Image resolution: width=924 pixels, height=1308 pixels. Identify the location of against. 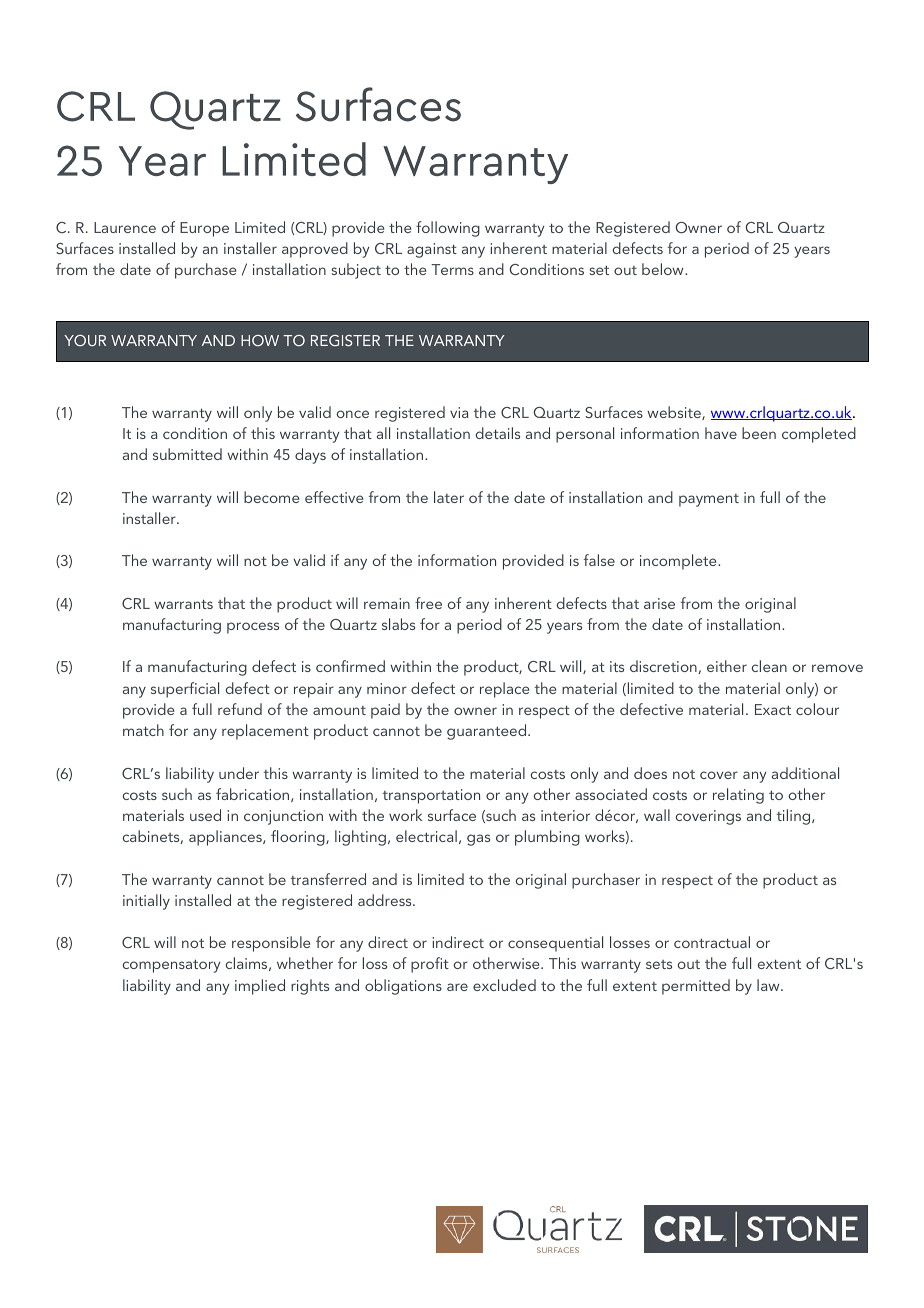
(432, 250).
